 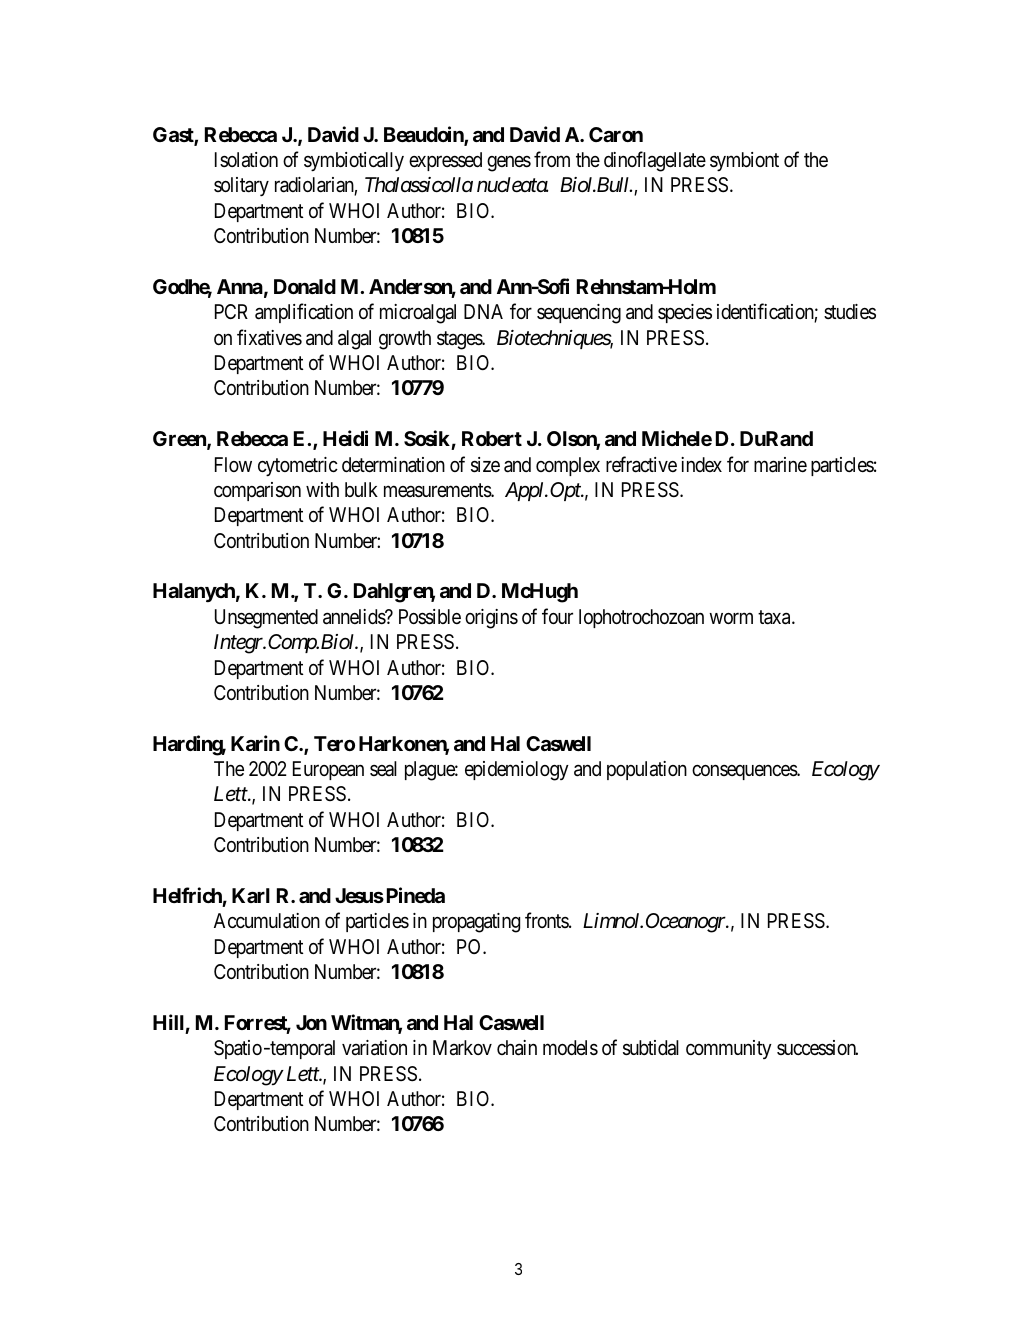 I want to click on symbiotically, so click(x=354, y=161).
